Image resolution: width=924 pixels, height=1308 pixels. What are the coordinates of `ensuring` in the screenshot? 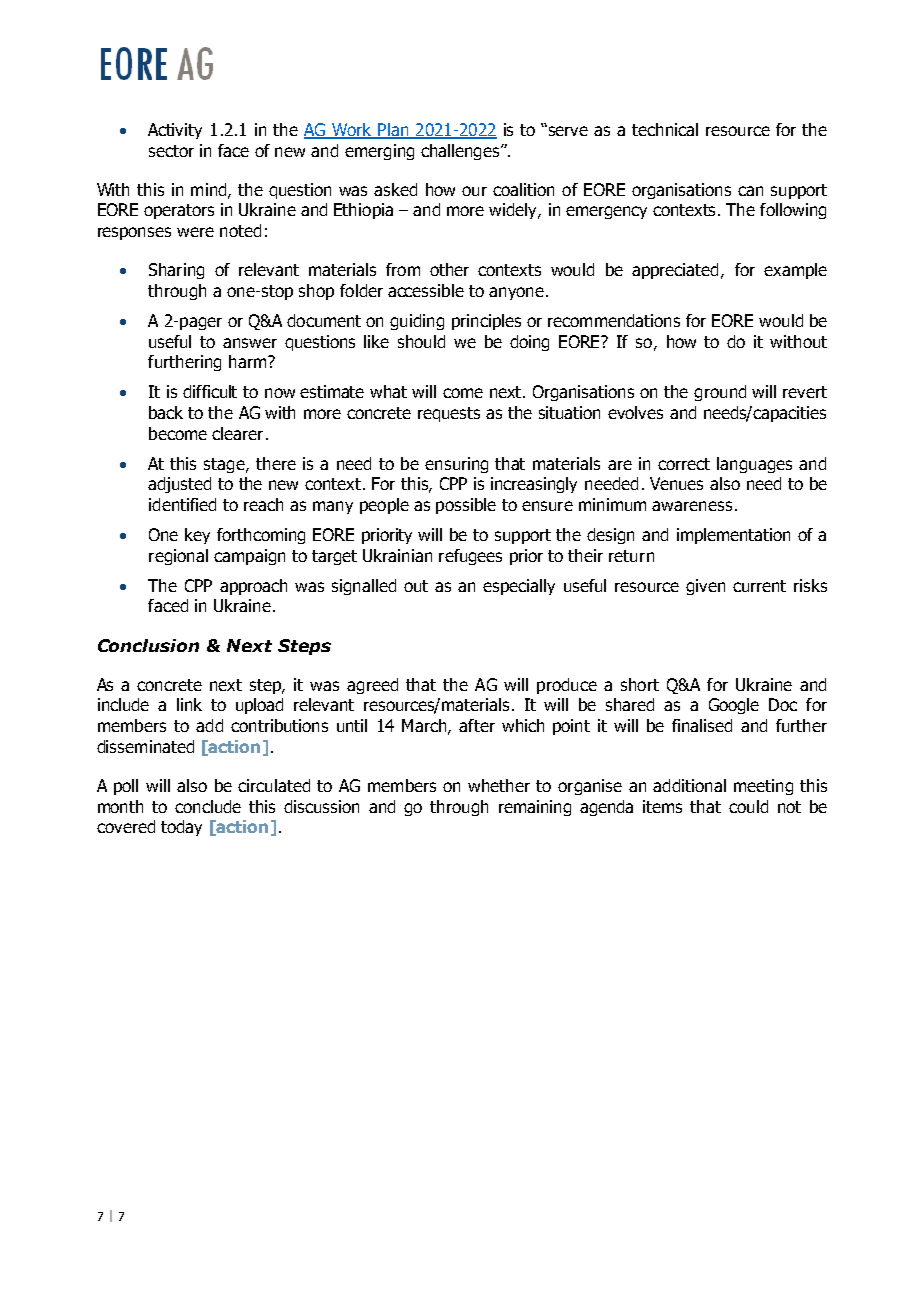 It's located at (456, 465).
